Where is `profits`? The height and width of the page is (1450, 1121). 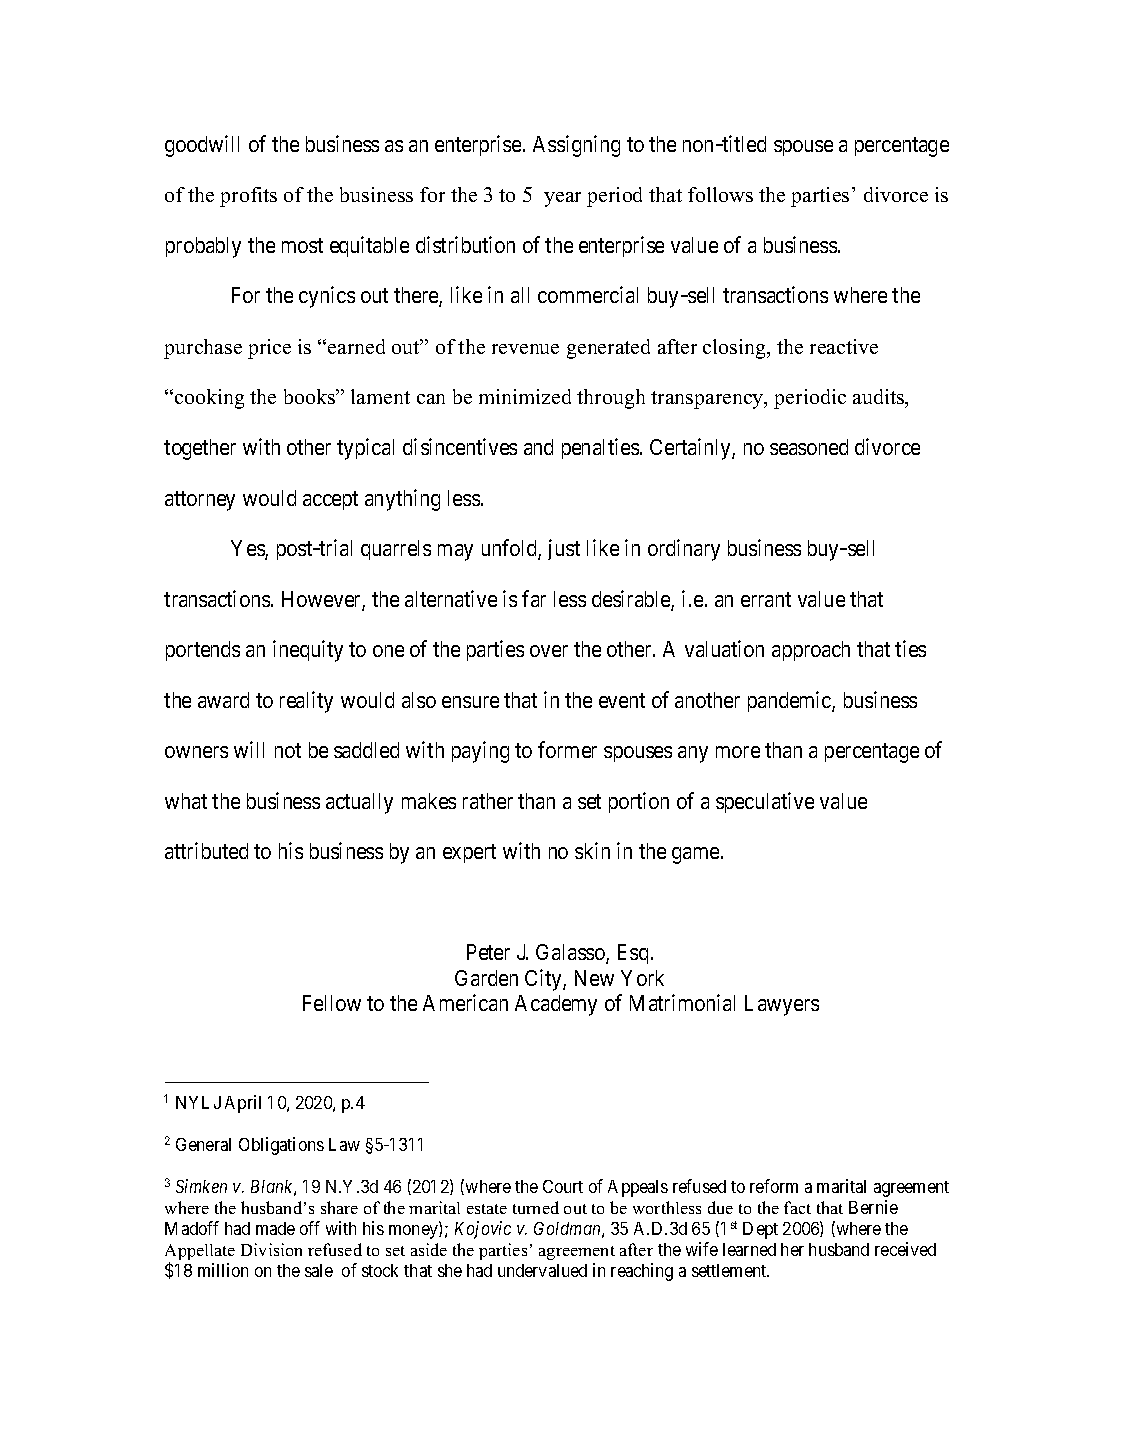
profits is located at coordinates (248, 197).
